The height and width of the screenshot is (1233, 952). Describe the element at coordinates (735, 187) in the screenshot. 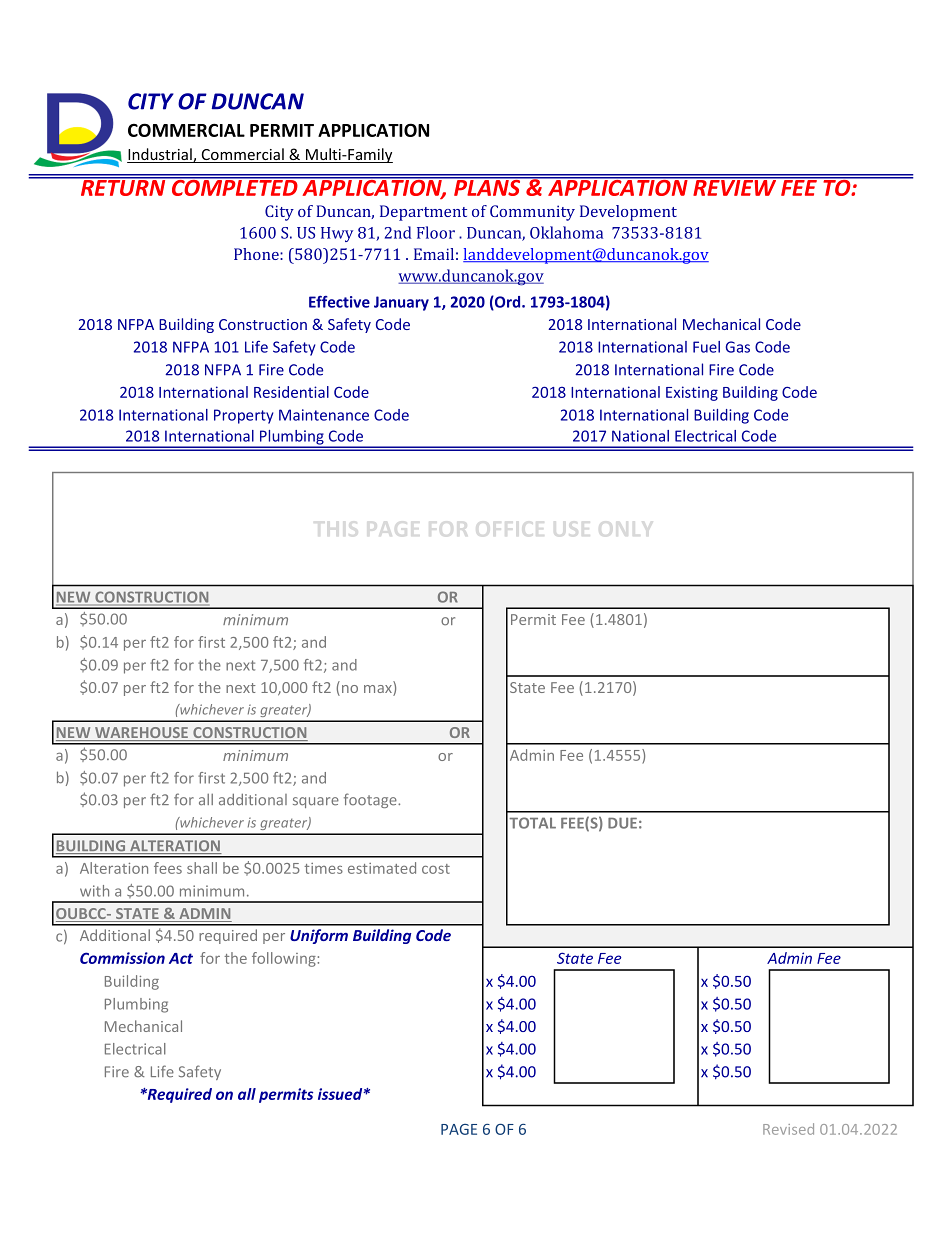

I see `REVIEW` at that location.
